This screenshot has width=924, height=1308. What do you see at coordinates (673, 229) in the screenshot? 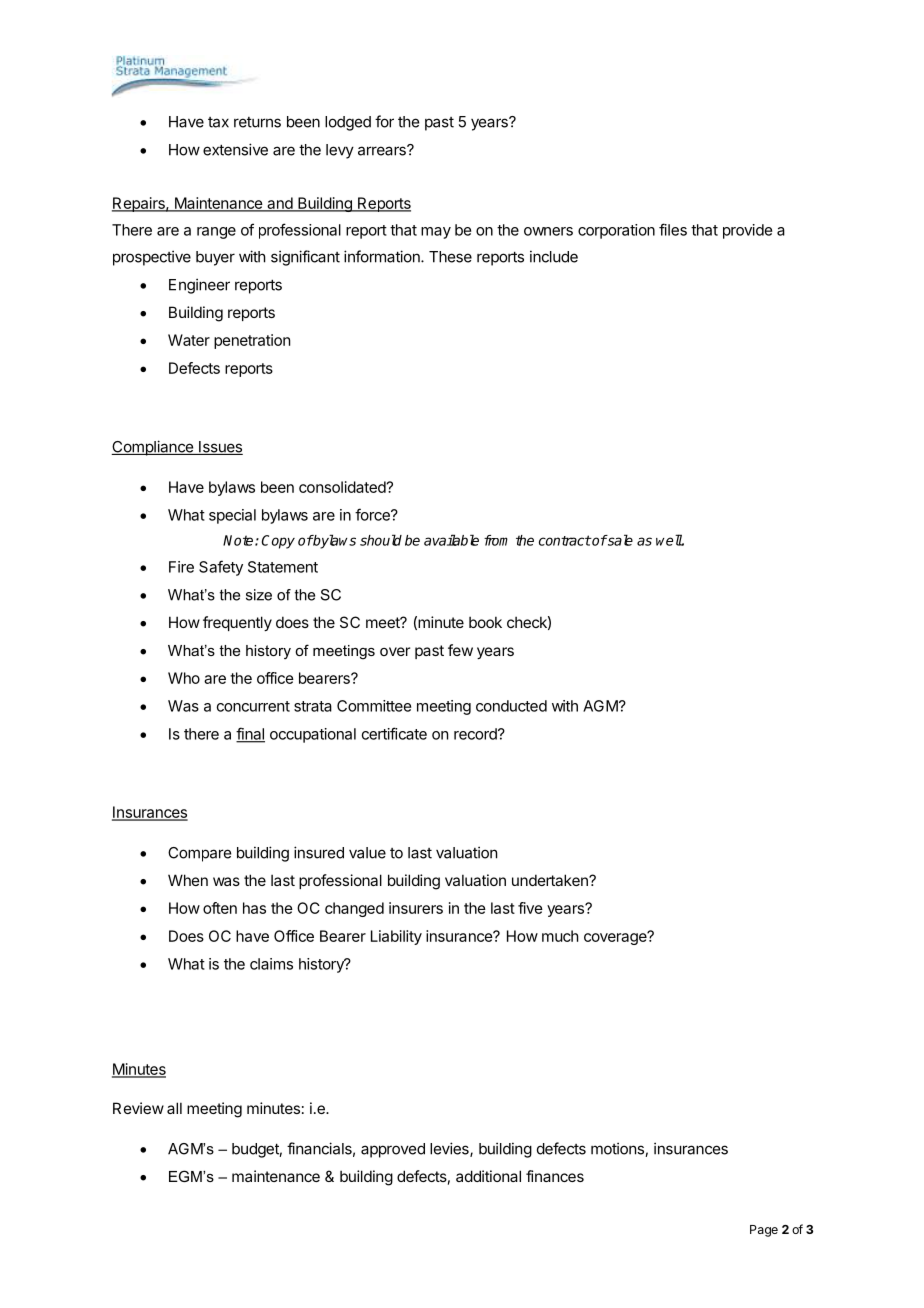
I see `files` at bounding box center [673, 229].
